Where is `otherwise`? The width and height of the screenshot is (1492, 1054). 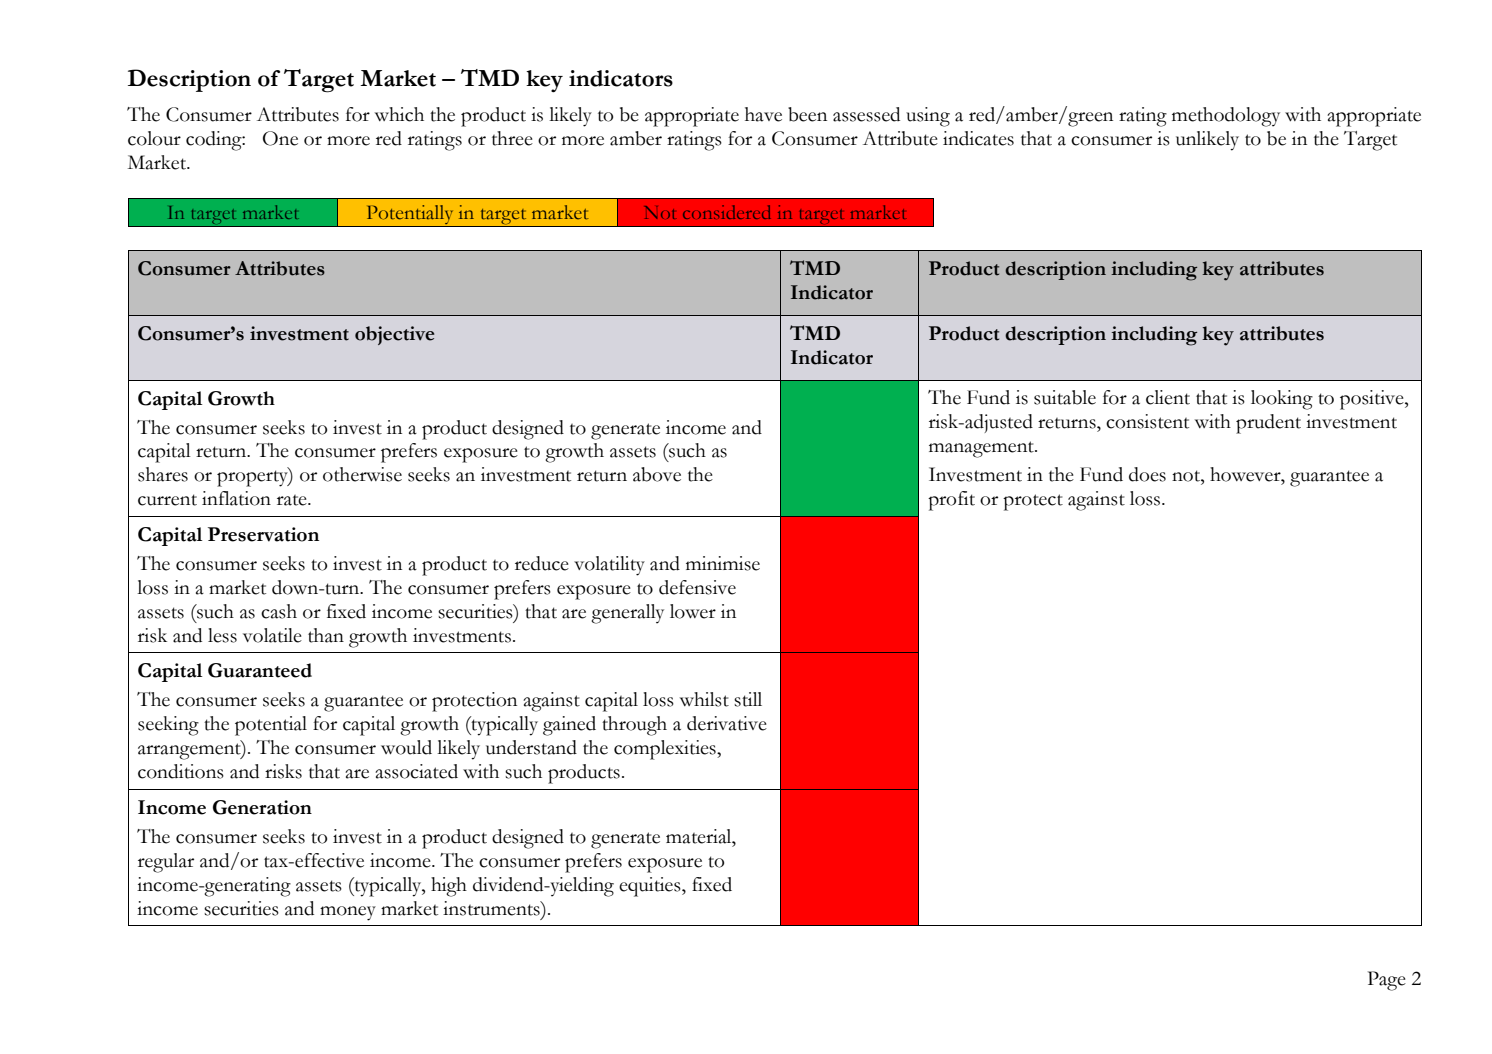 otherwise is located at coordinates (362, 474).
